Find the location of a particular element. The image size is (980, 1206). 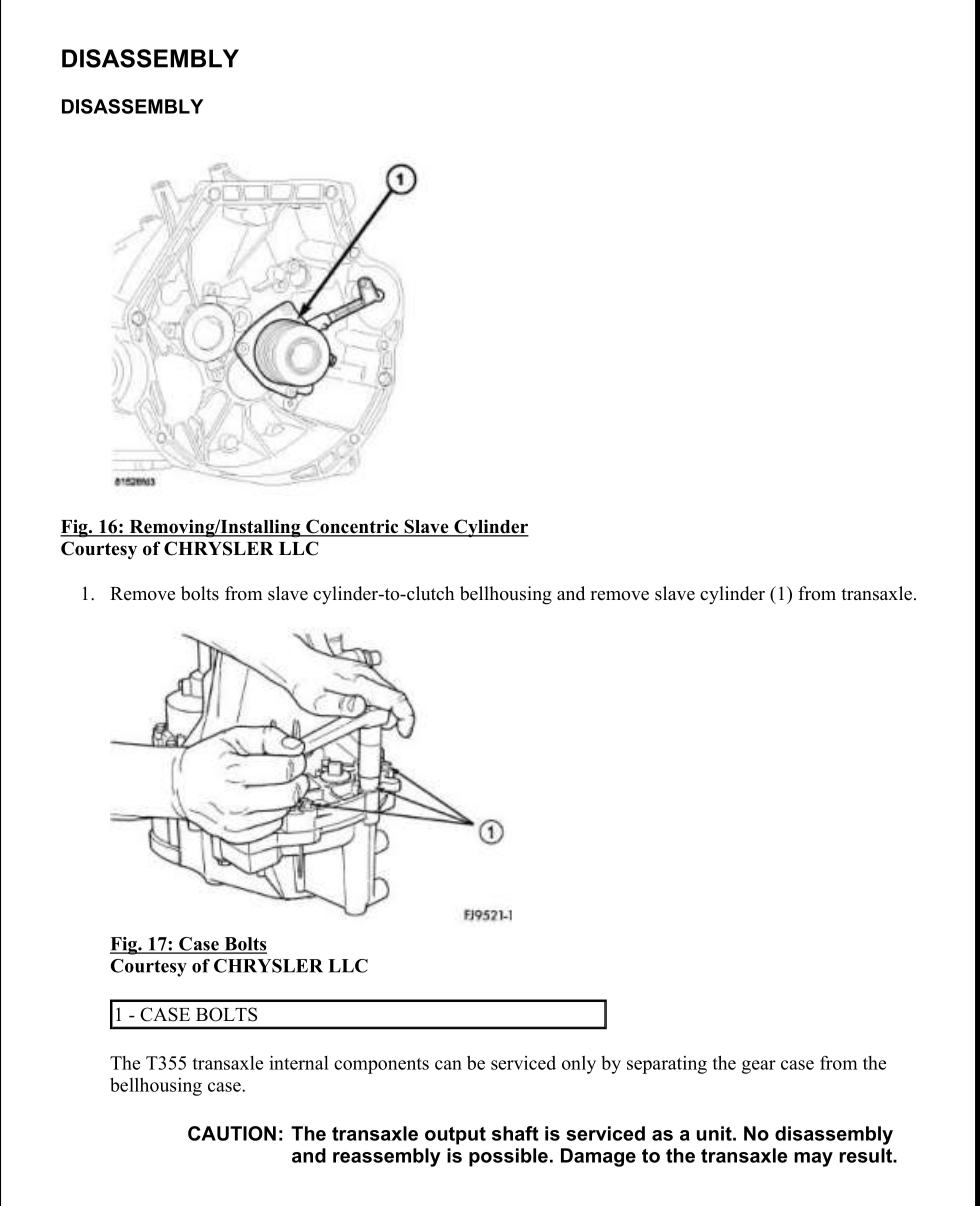

only is located at coordinates (579, 1065).
